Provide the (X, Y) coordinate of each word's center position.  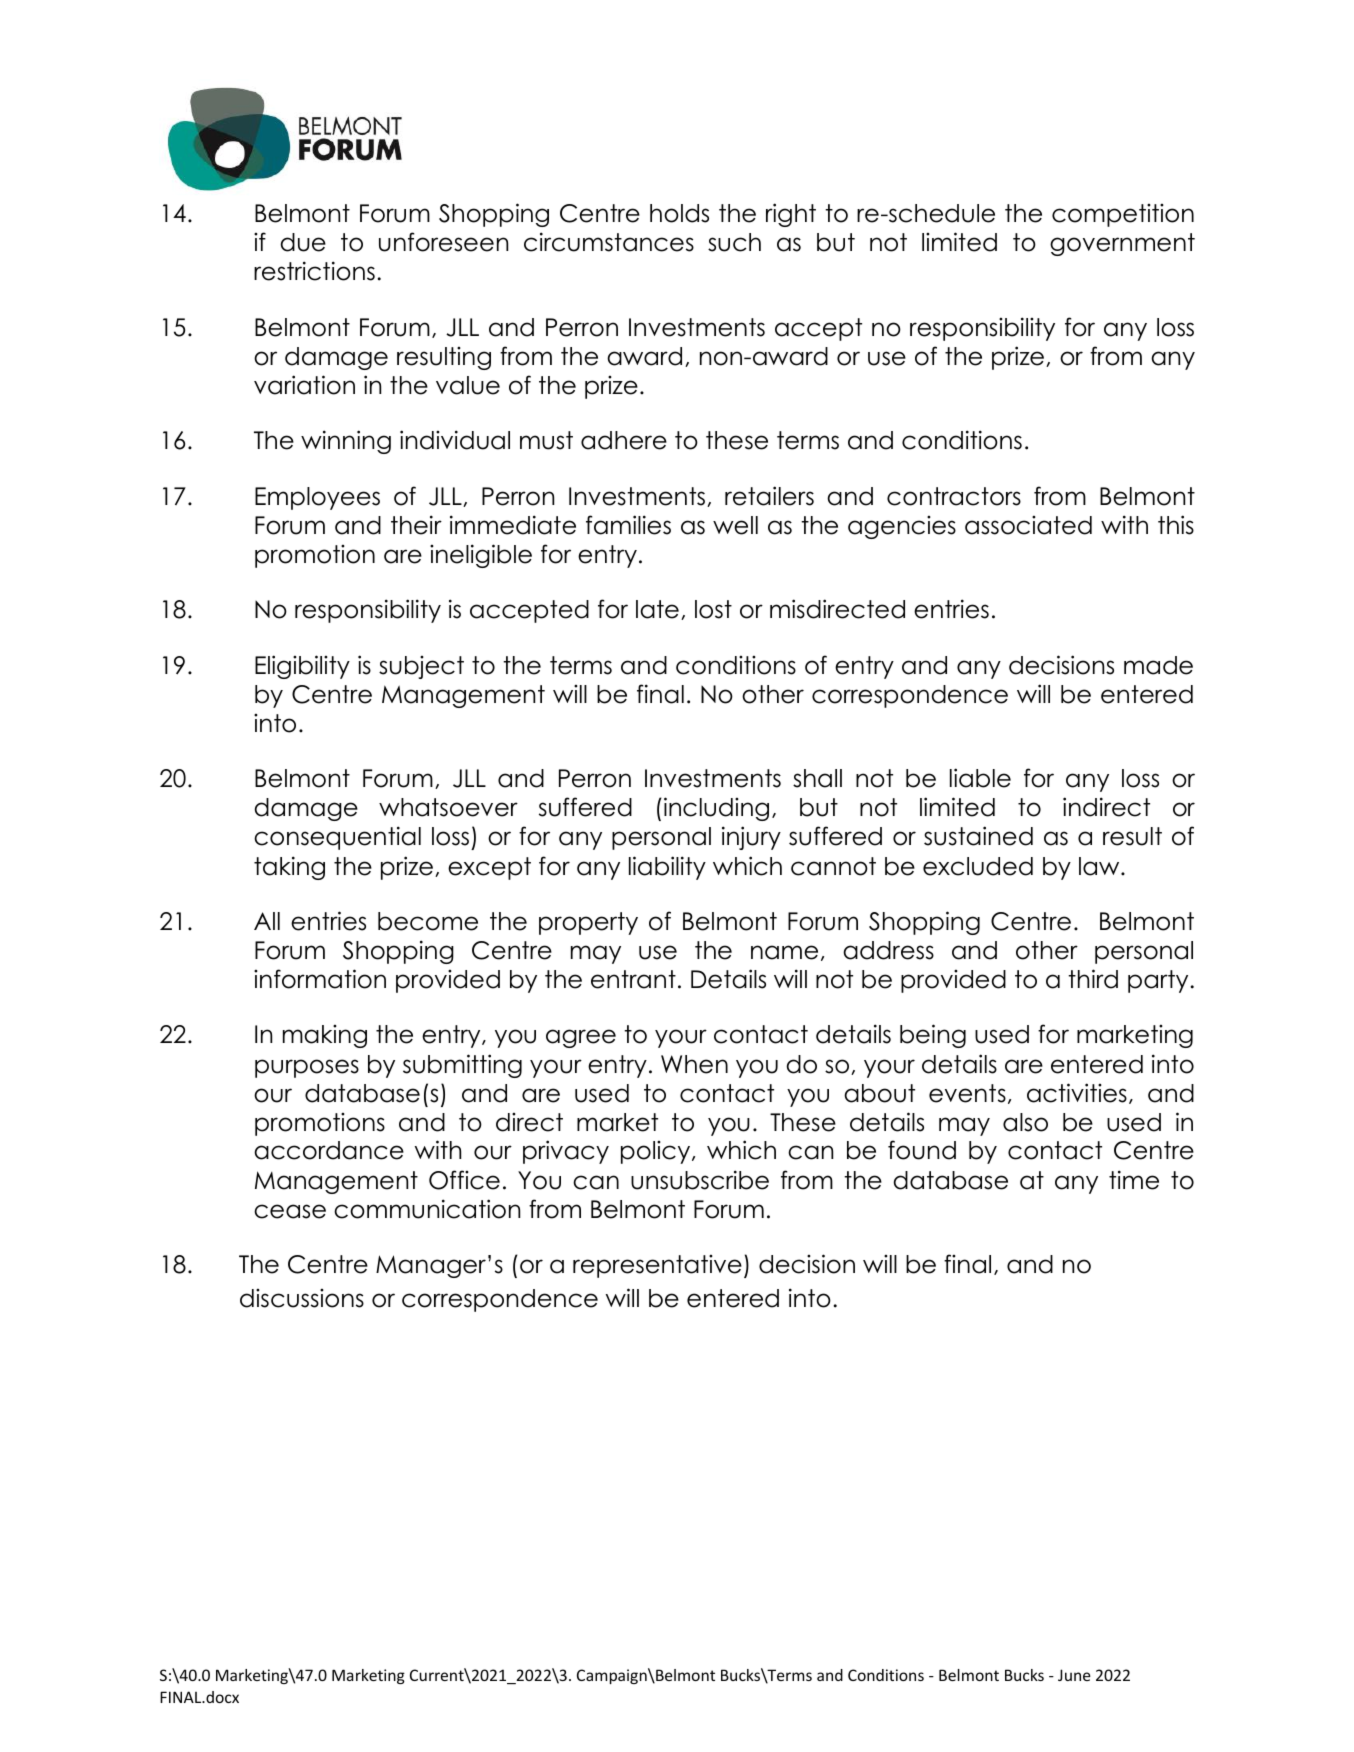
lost (713, 609)
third (1093, 979)
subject (421, 667)
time (1134, 1180)
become (428, 921)
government (1122, 244)
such (734, 242)
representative (657, 1266)
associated (1028, 525)
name (784, 952)
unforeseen (443, 242)
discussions (302, 1298)
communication (427, 1209)
